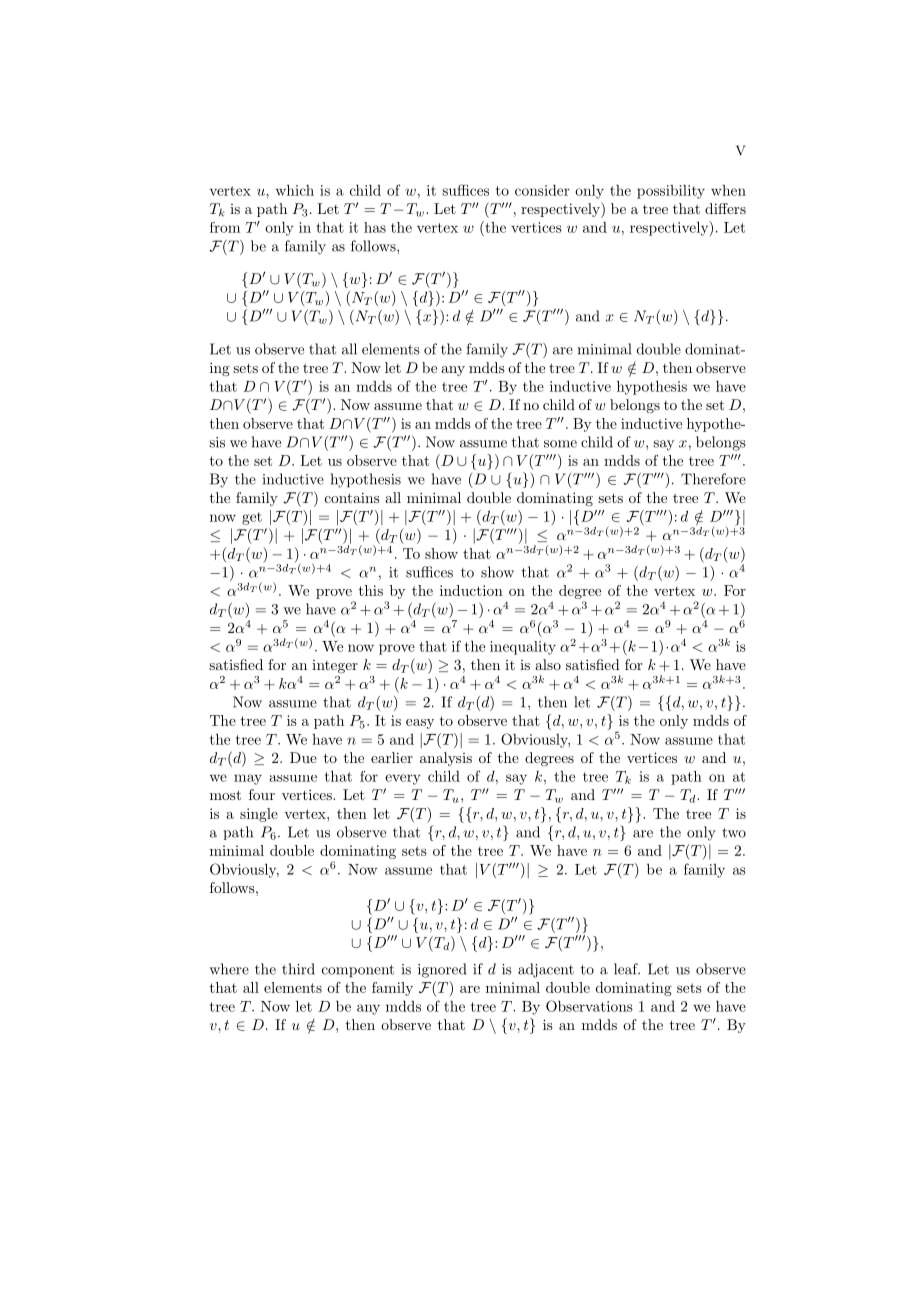  What do you see at coordinates (542, 190) in the screenshot?
I see `consider` at bounding box center [542, 190].
